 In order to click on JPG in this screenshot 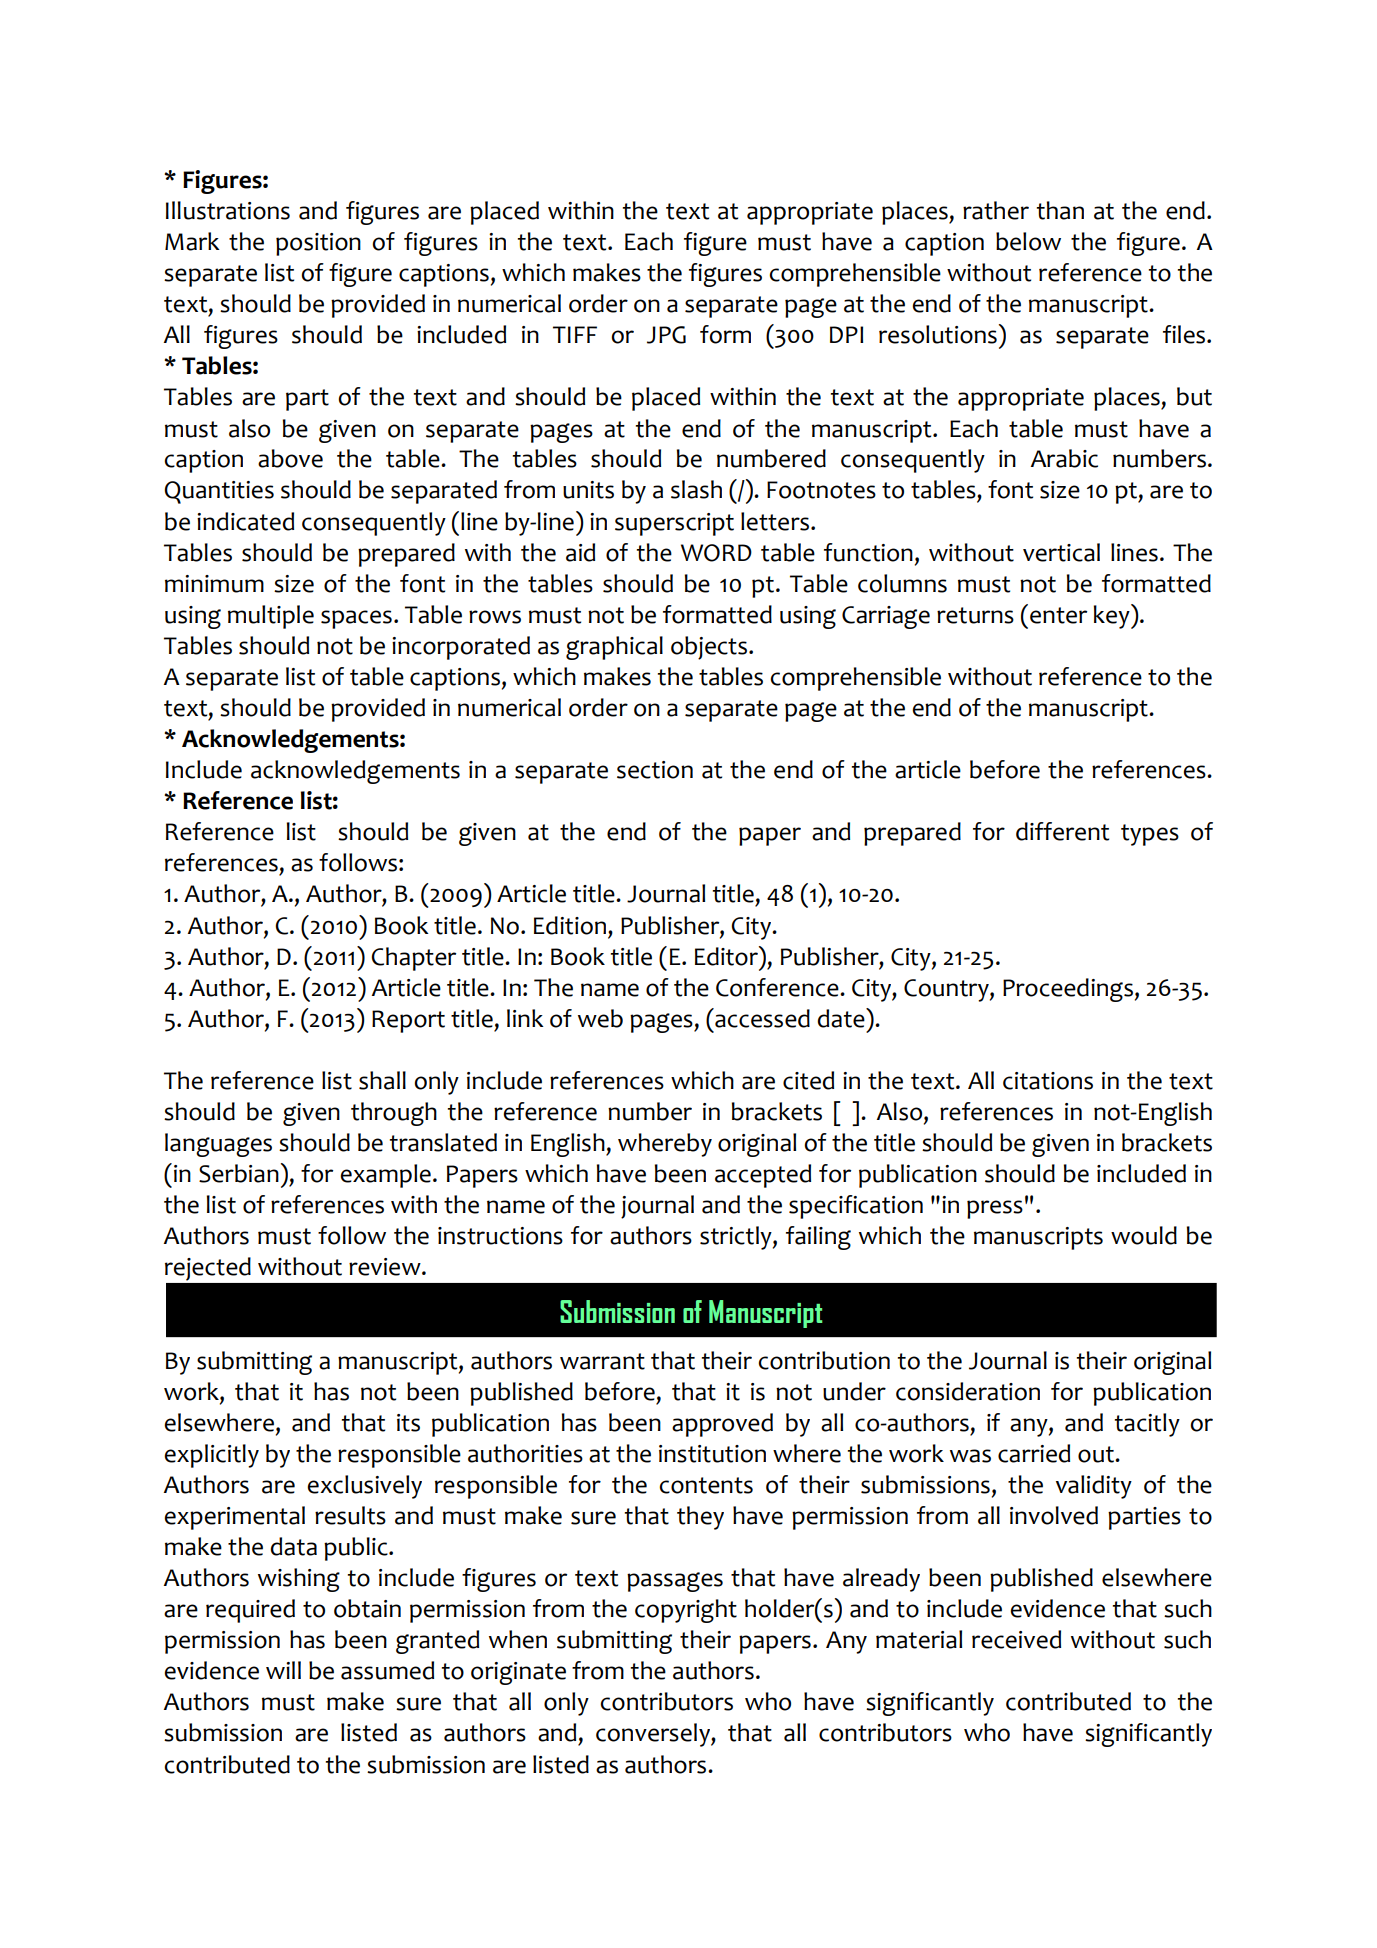, I will do `click(666, 335)`.
